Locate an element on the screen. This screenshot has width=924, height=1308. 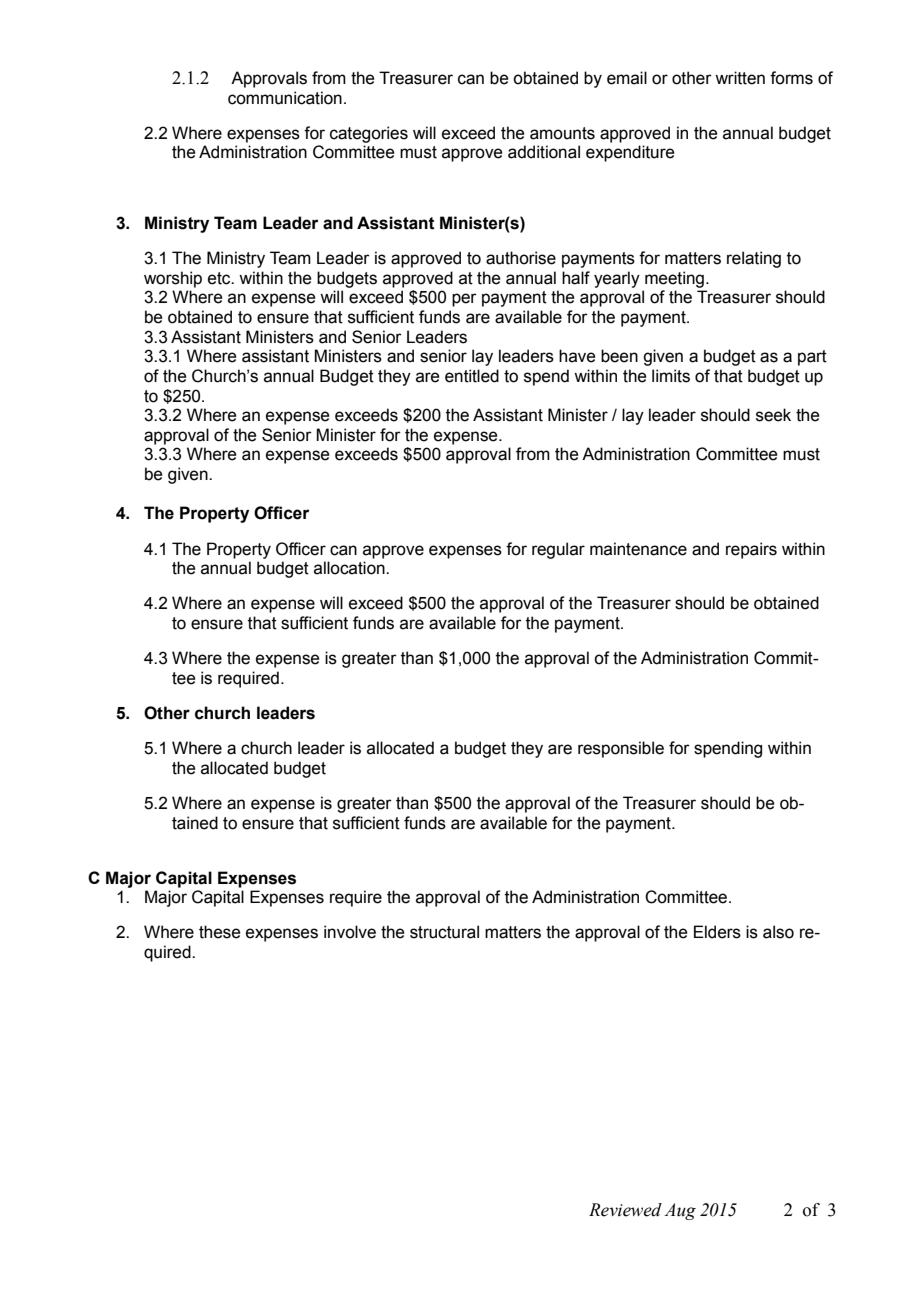
communication is located at coordinates (285, 98).
